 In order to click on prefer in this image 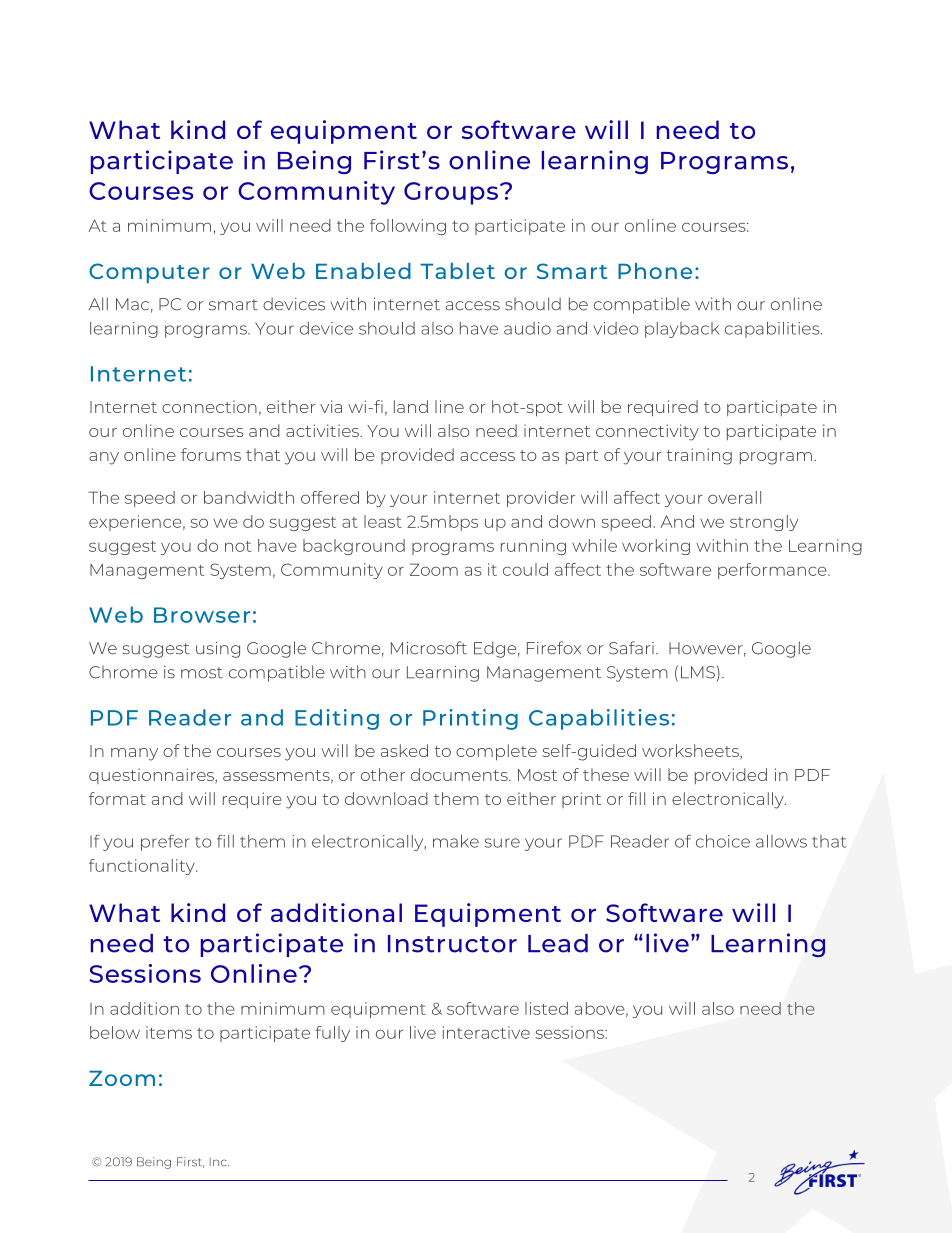, I will do `click(165, 842)`.
